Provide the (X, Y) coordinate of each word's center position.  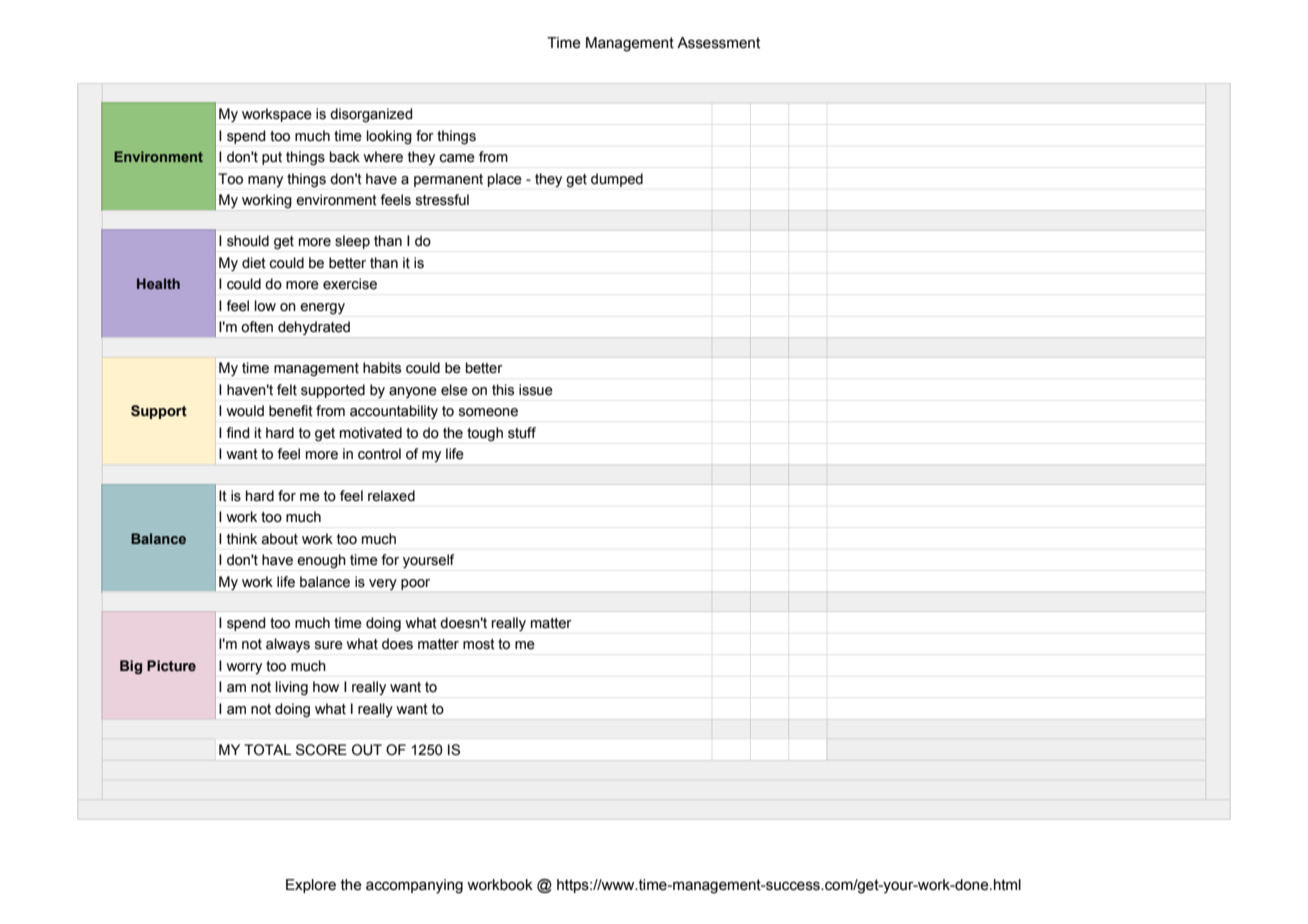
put (272, 158)
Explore (311, 886)
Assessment (718, 43)
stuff (522, 433)
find (237, 433)
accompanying (414, 886)
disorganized (371, 115)
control (379, 454)
